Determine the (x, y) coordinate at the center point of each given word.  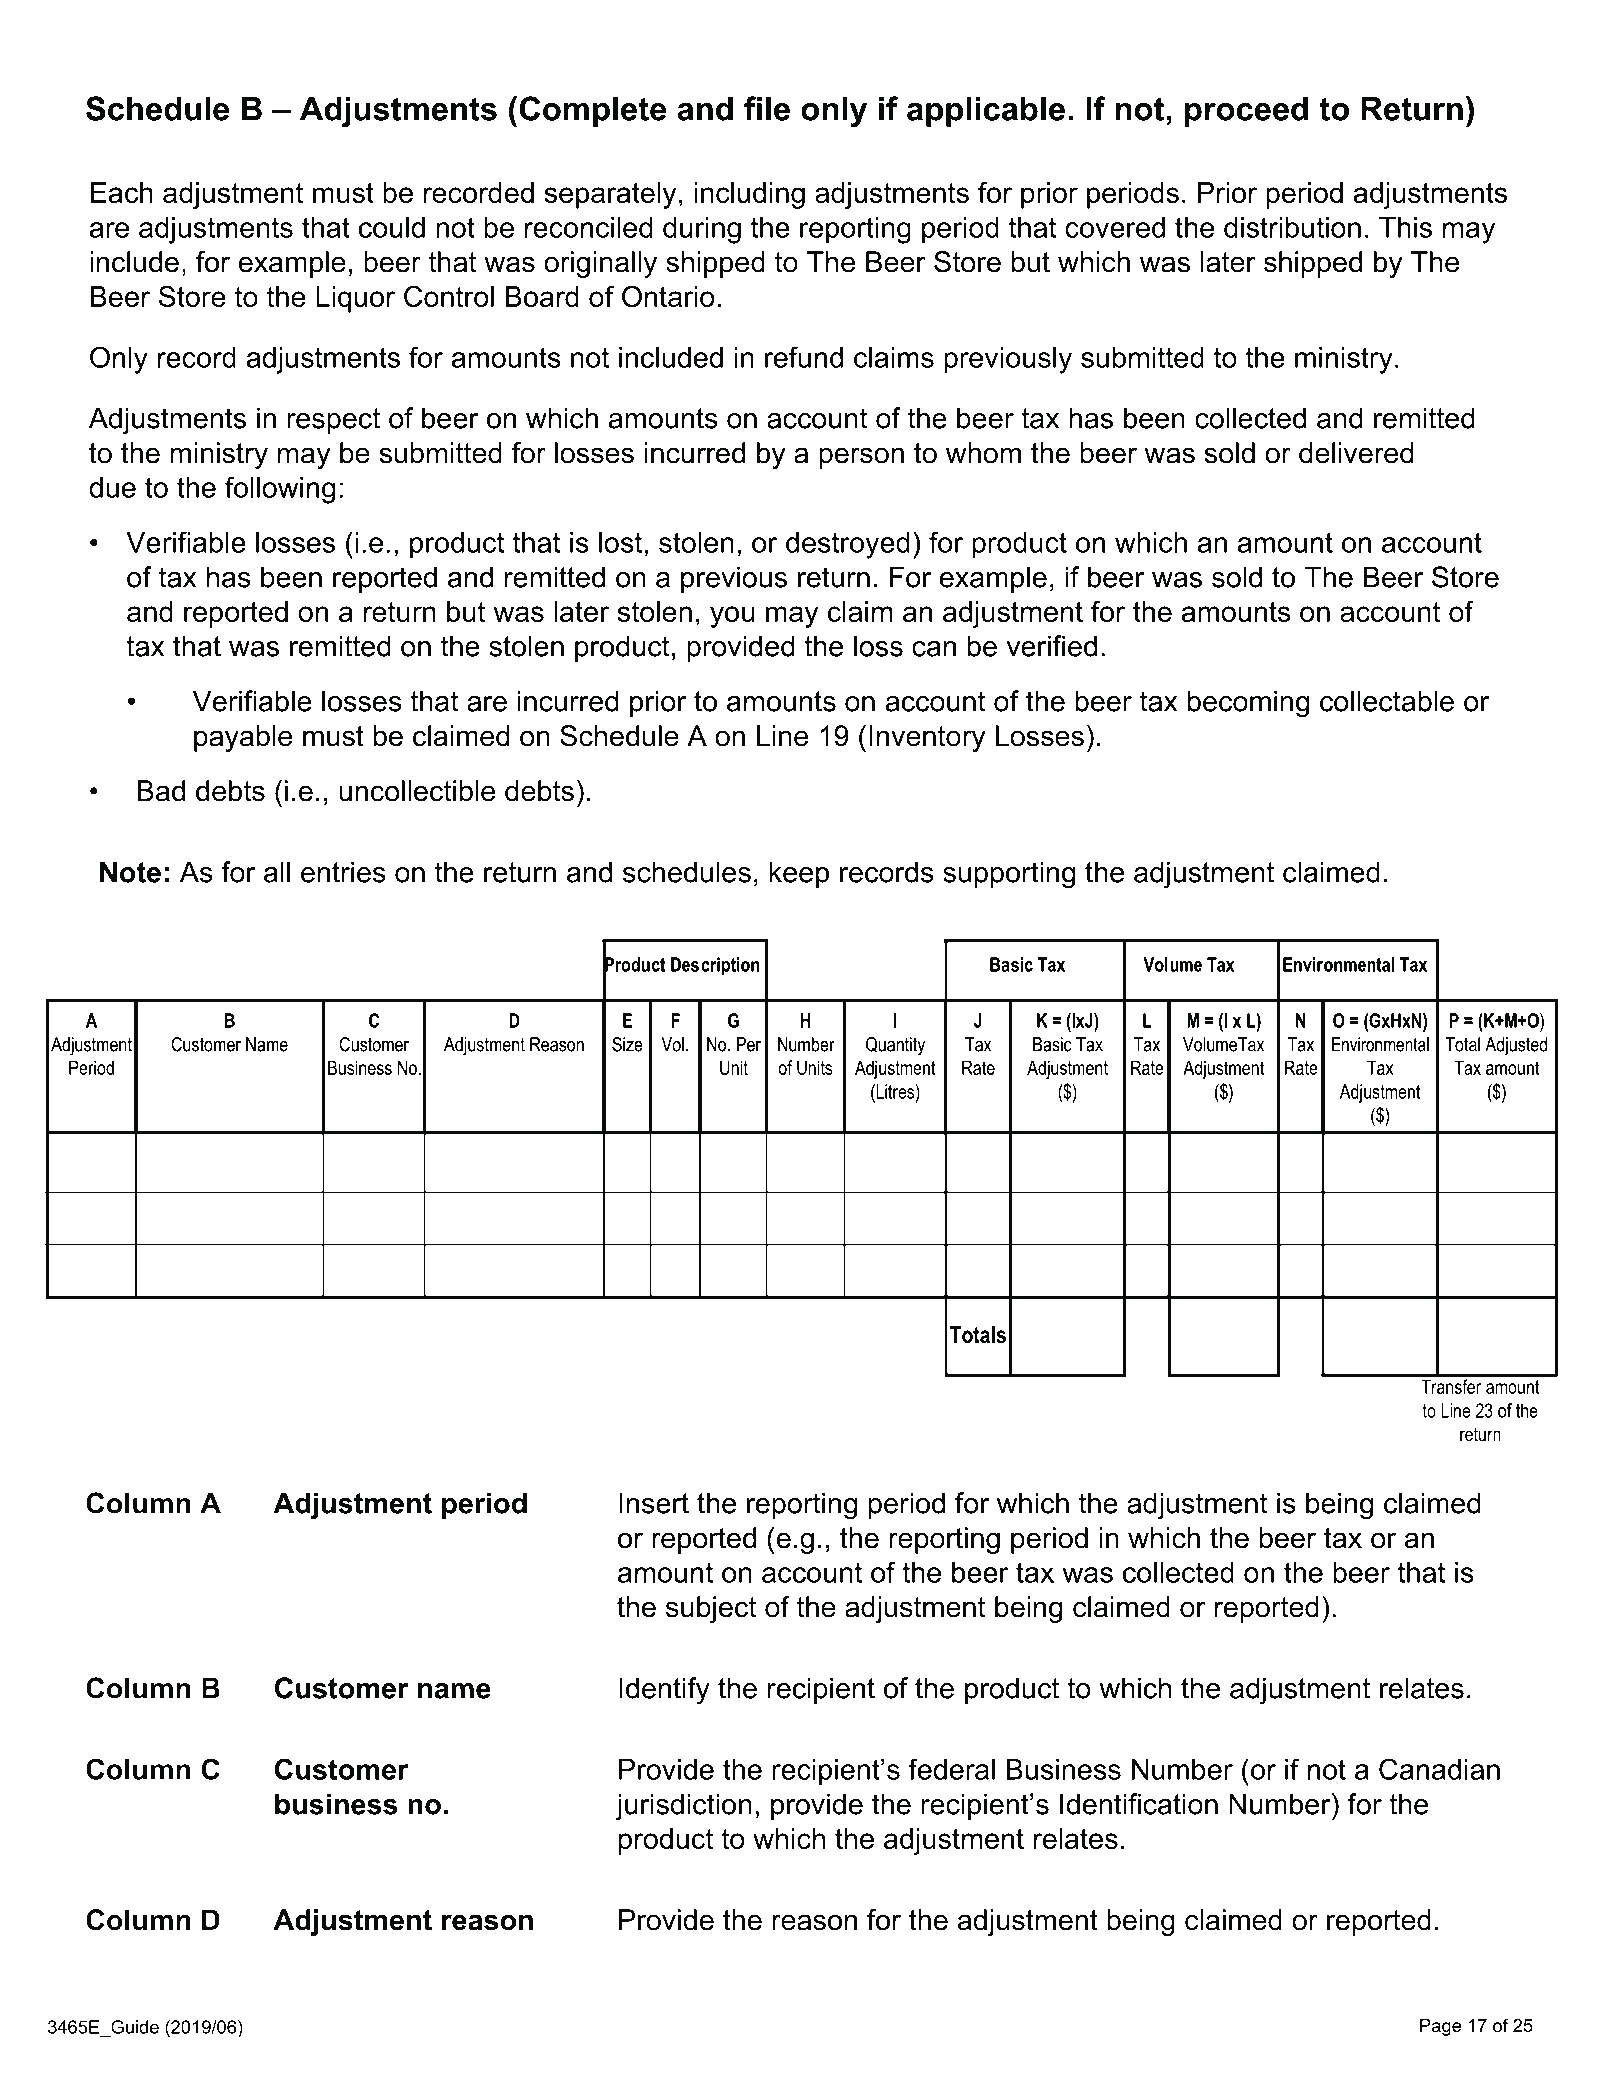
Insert (654, 1503)
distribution (1292, 227)
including (749, 195)
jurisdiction (683, 1807)
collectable (1387, 701)
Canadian (1439, 1769)
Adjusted (1516, 1046)
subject (711, 1609)
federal (951, 1769)
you (732, 617)
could (392, 227)
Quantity (895, 1046)
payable (243, 738)
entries (343, 872)
